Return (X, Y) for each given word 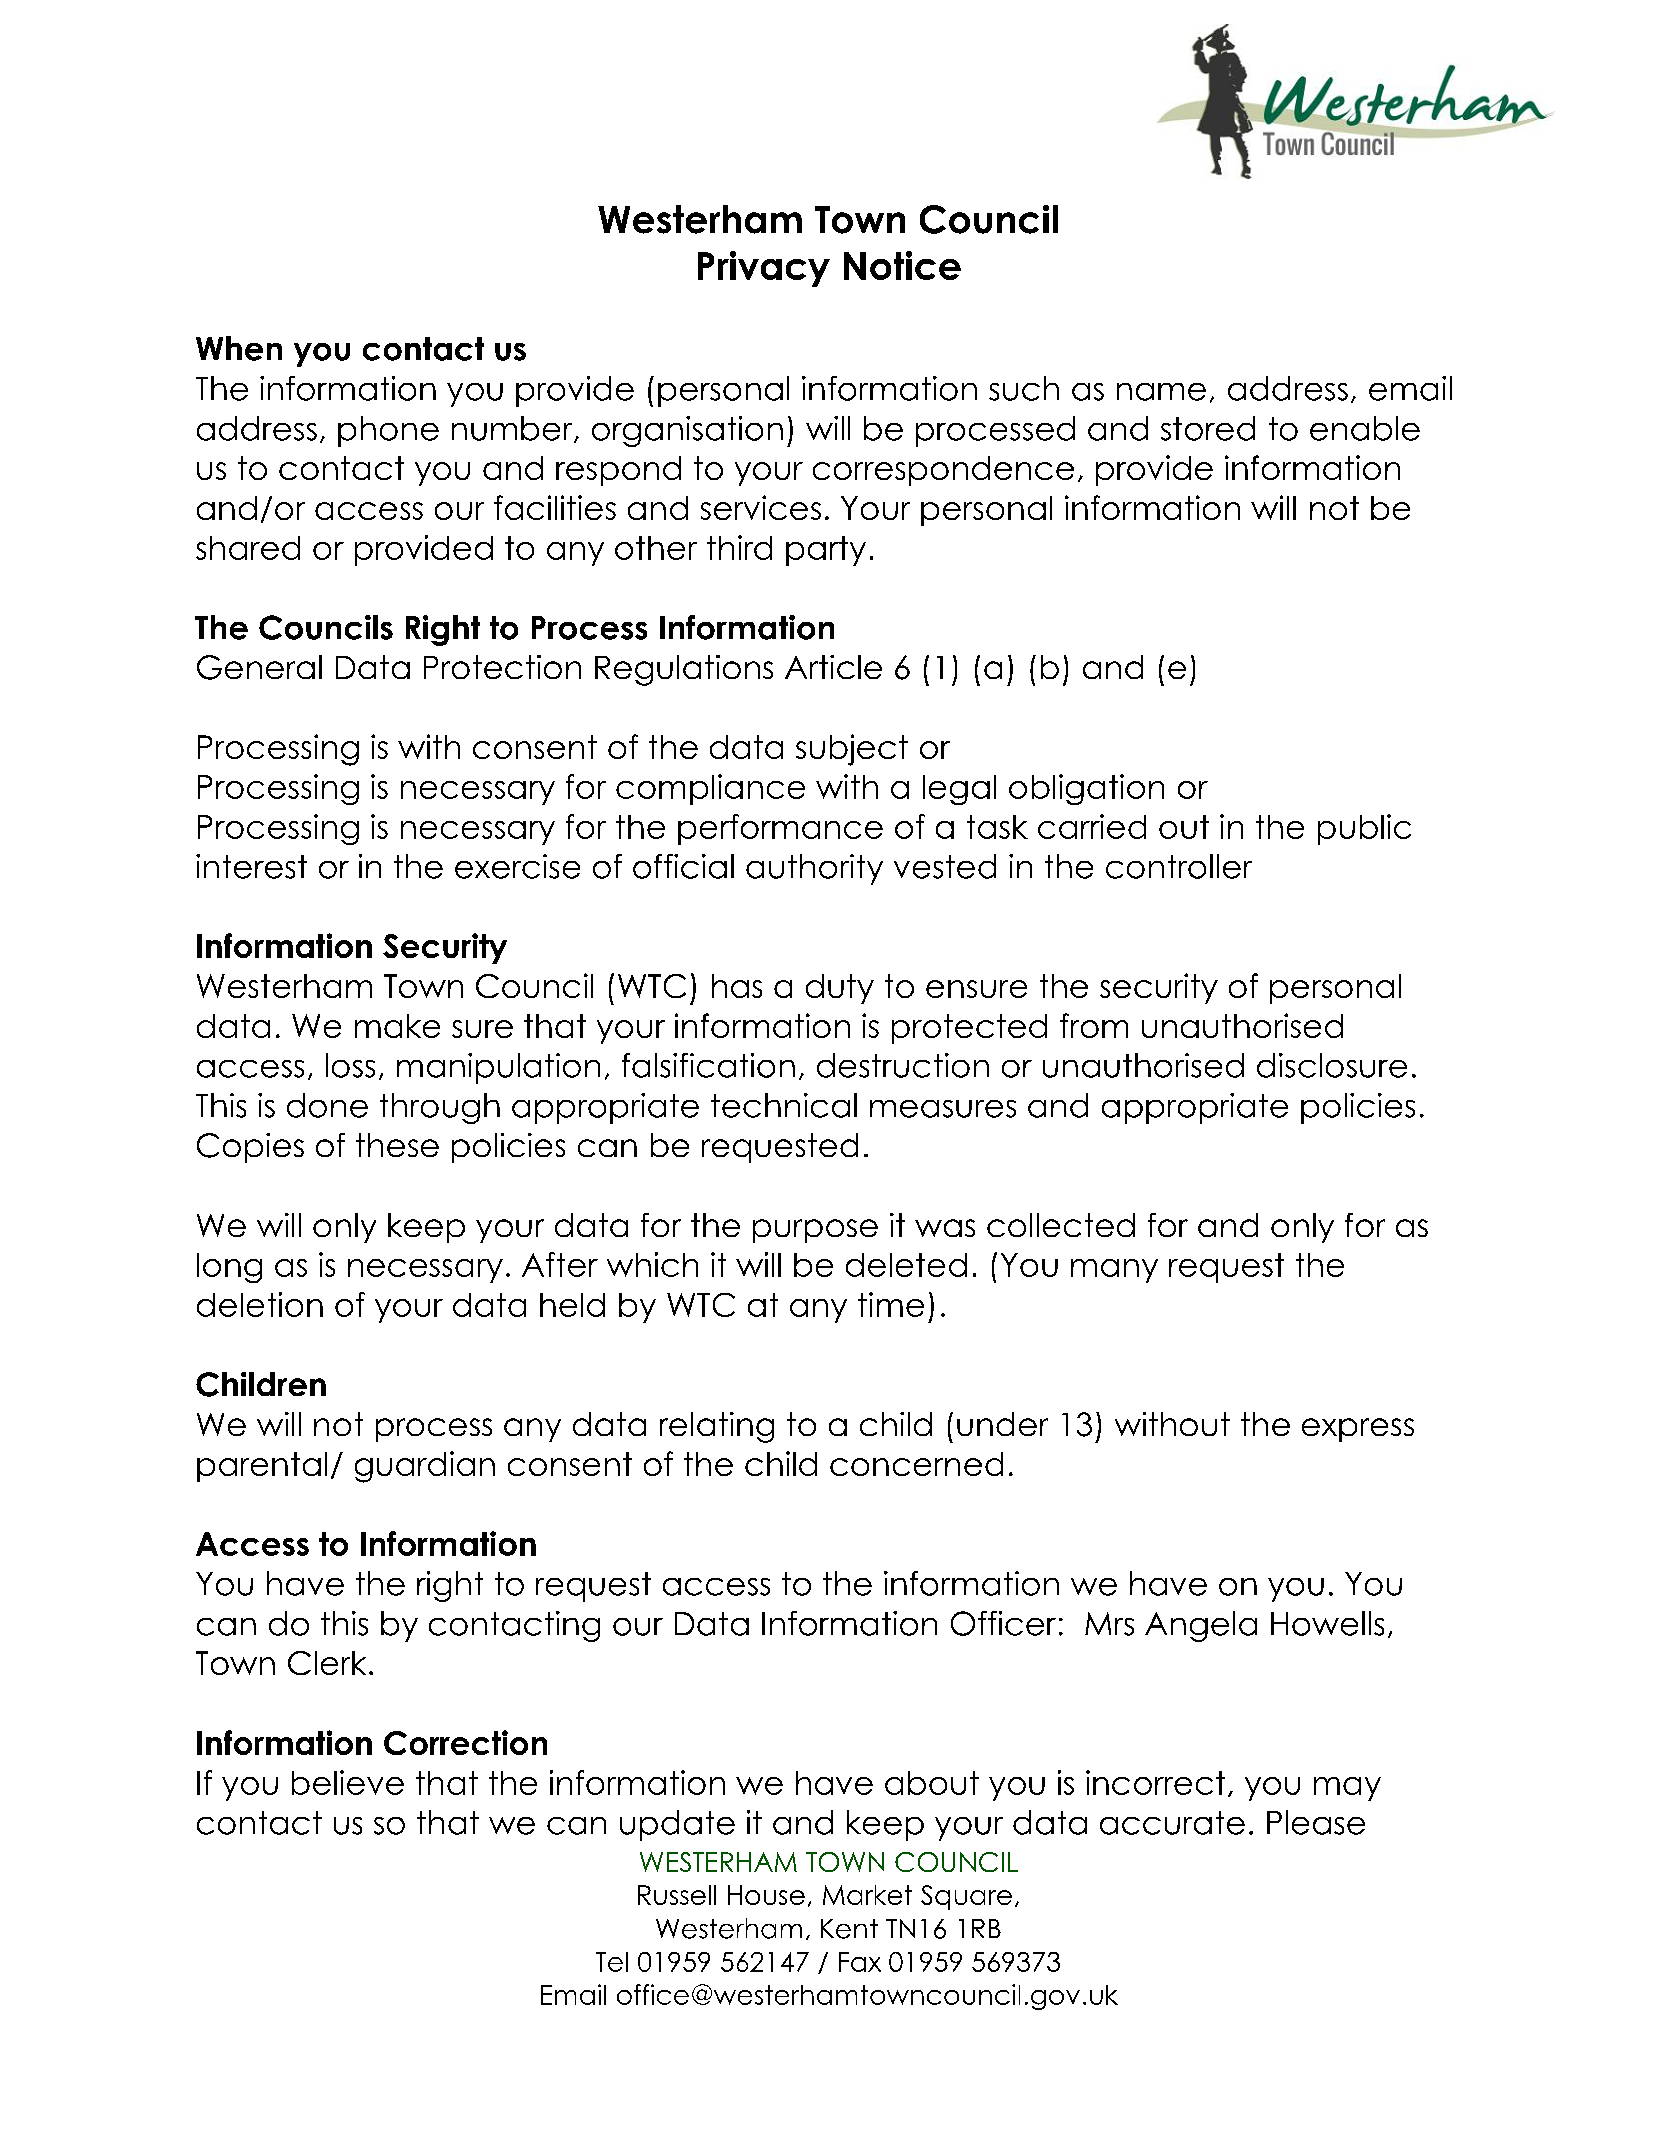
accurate (1172, 1823)
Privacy (764, 269)
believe (348, 1782)
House (766, 1895)
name (1161, 392)
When (239, 348)
